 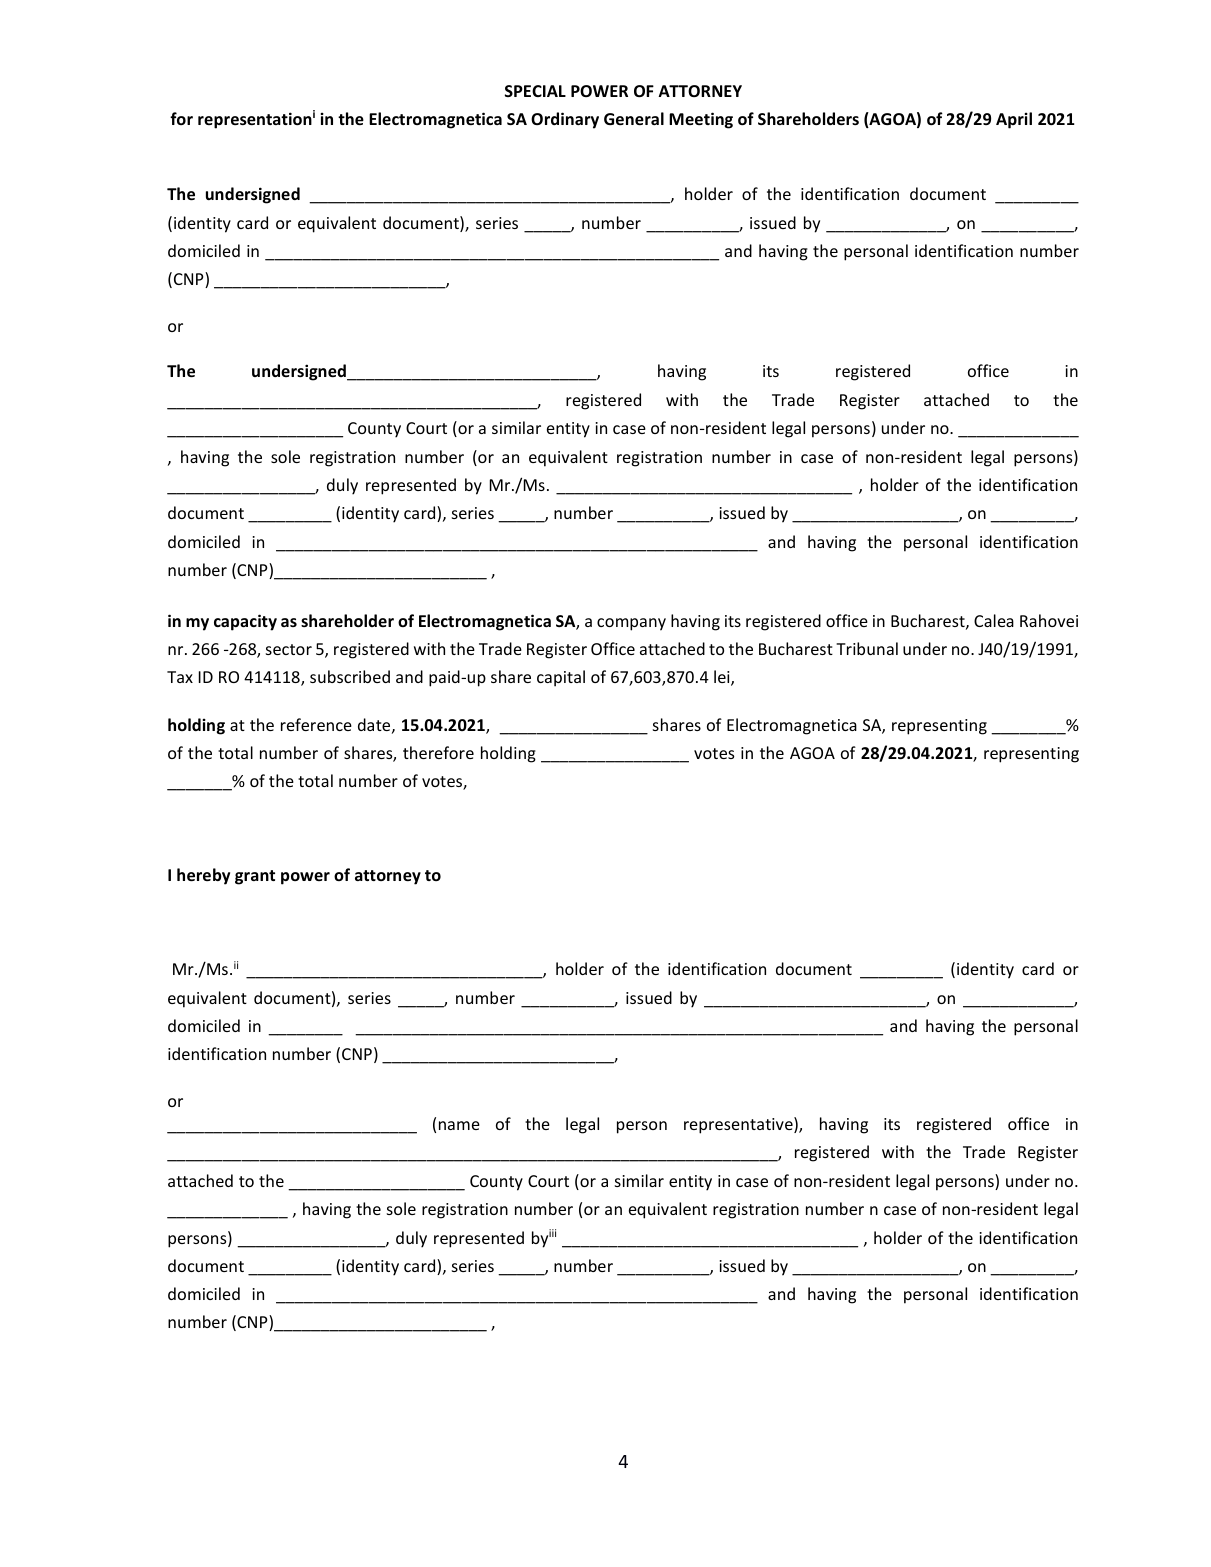 What do you see at coordinates (438, 752) in the page?
I see `therefore` at bounding box center [438, 752].
